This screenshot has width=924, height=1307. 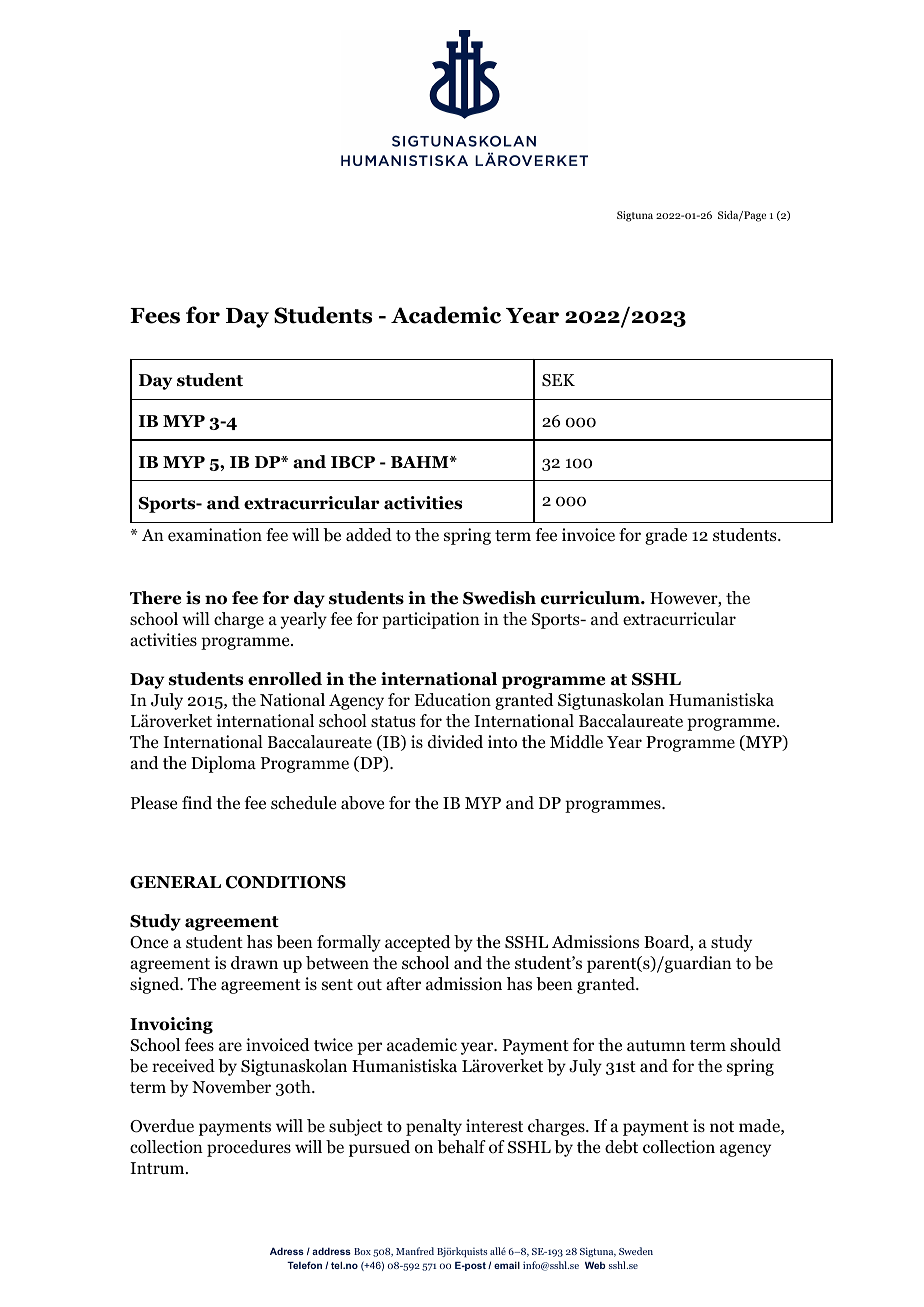 I want to click on examination, so click(x=215, y=535).
